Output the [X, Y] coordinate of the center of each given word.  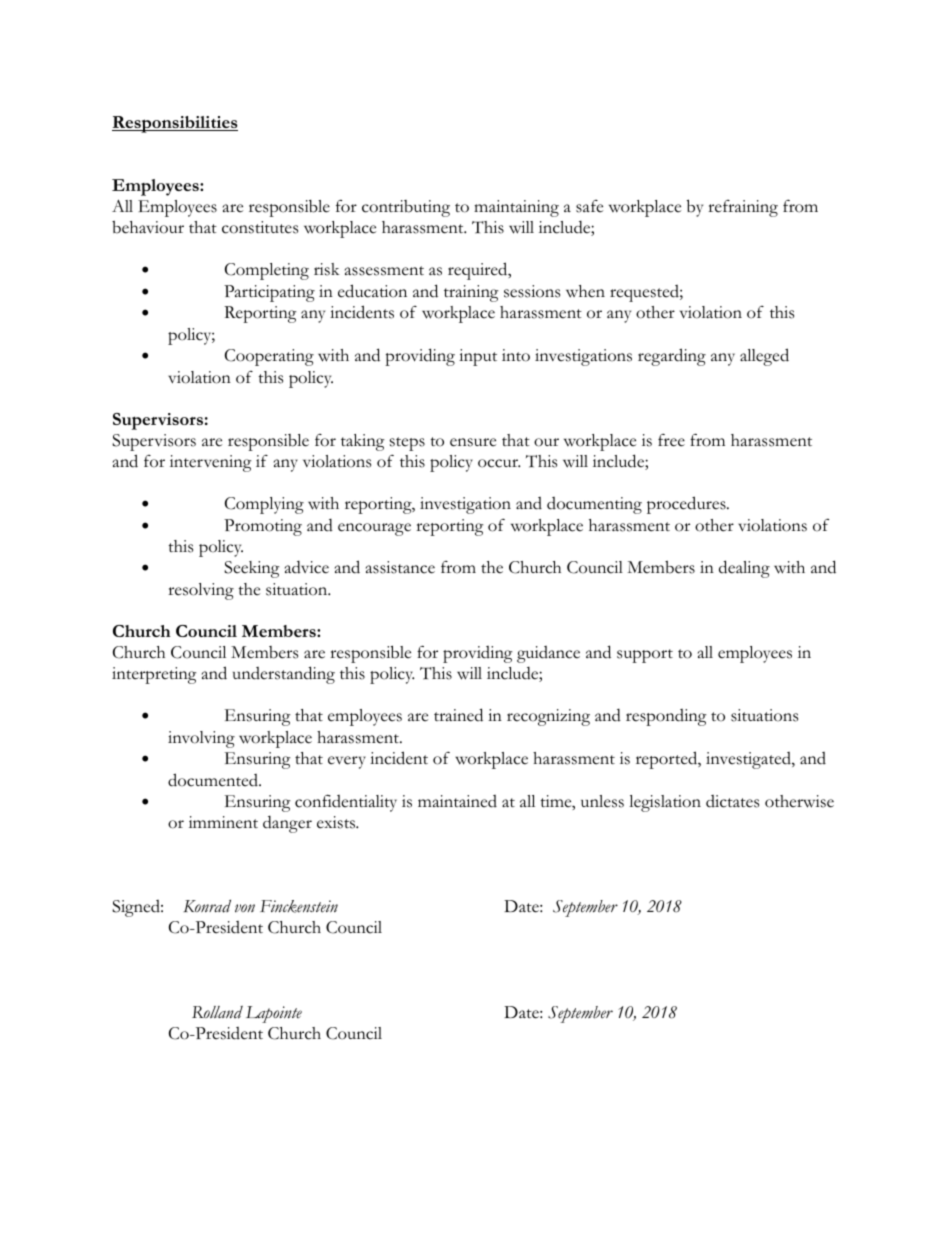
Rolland [217, 1012]
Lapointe [274, 1014]
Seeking [252, 569]
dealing [744, 569]
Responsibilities [175, 124]
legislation [665, 803]
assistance [400, 567]
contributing [406, 208]
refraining [743, 208]
